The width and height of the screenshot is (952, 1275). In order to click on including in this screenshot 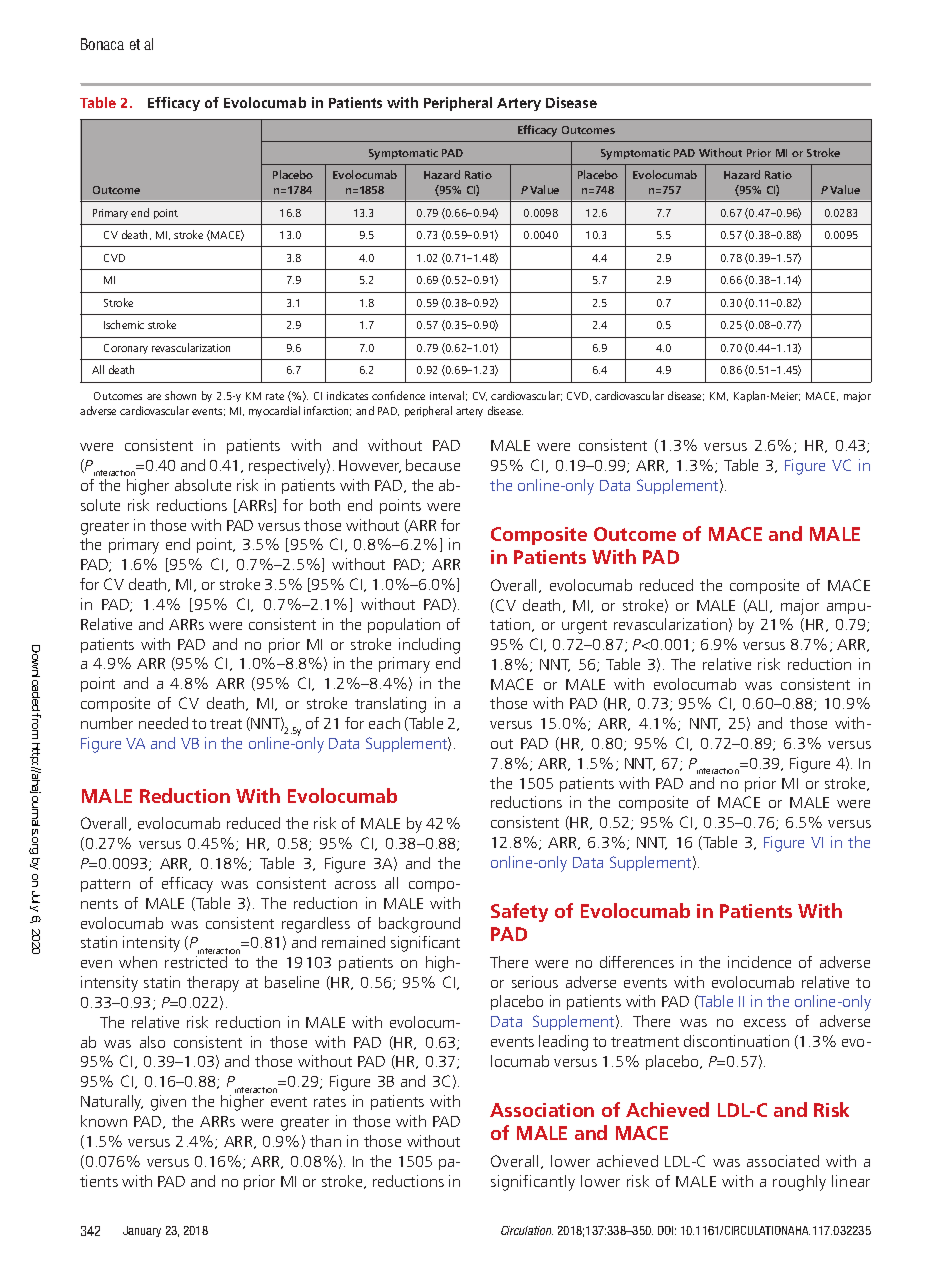, I will do `click(429, 646)`.
